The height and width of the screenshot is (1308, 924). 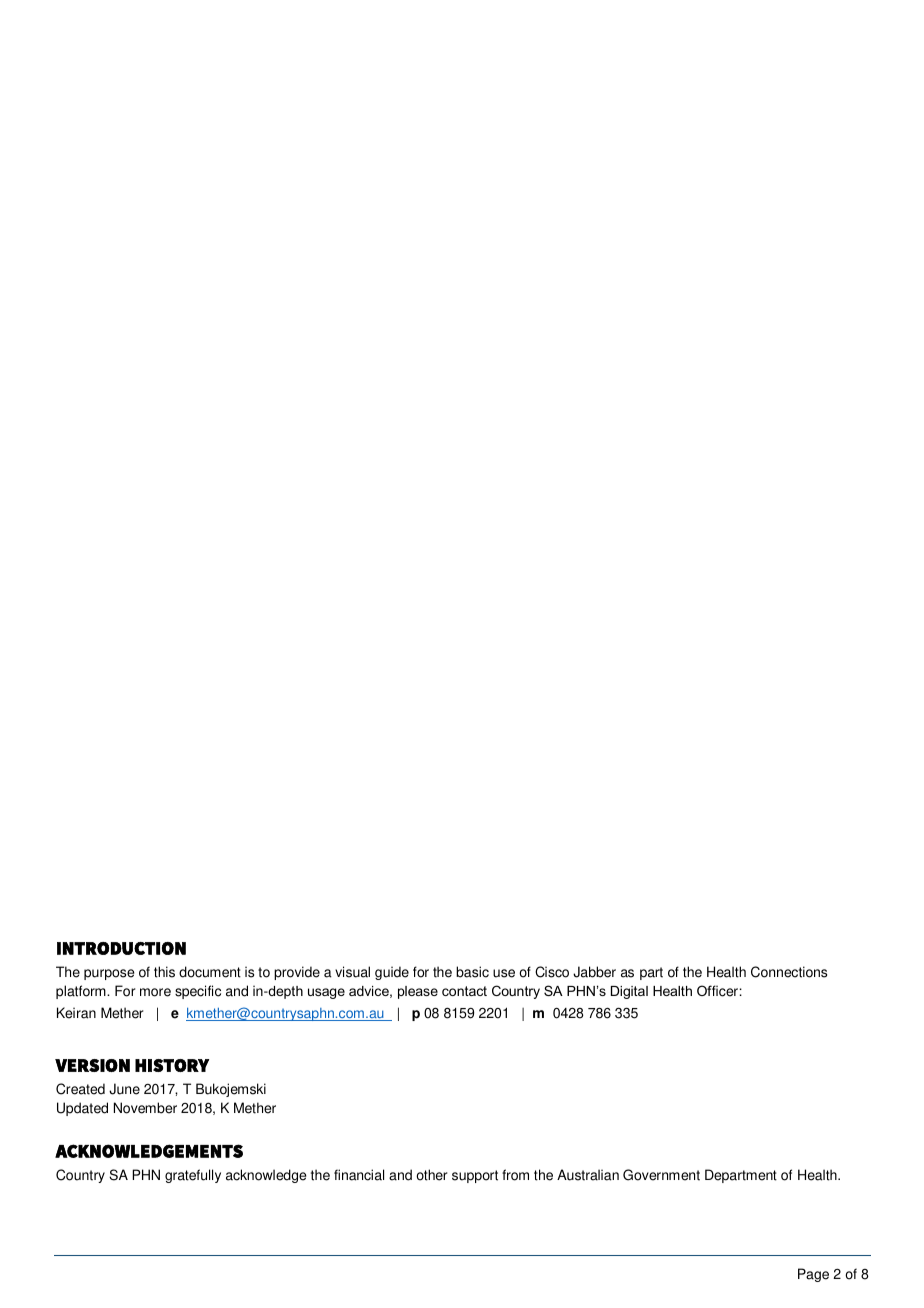 What do you see at coordinates (431, 1175) in the screenshot?
I see `other` at bounding box center [431, 1175].
